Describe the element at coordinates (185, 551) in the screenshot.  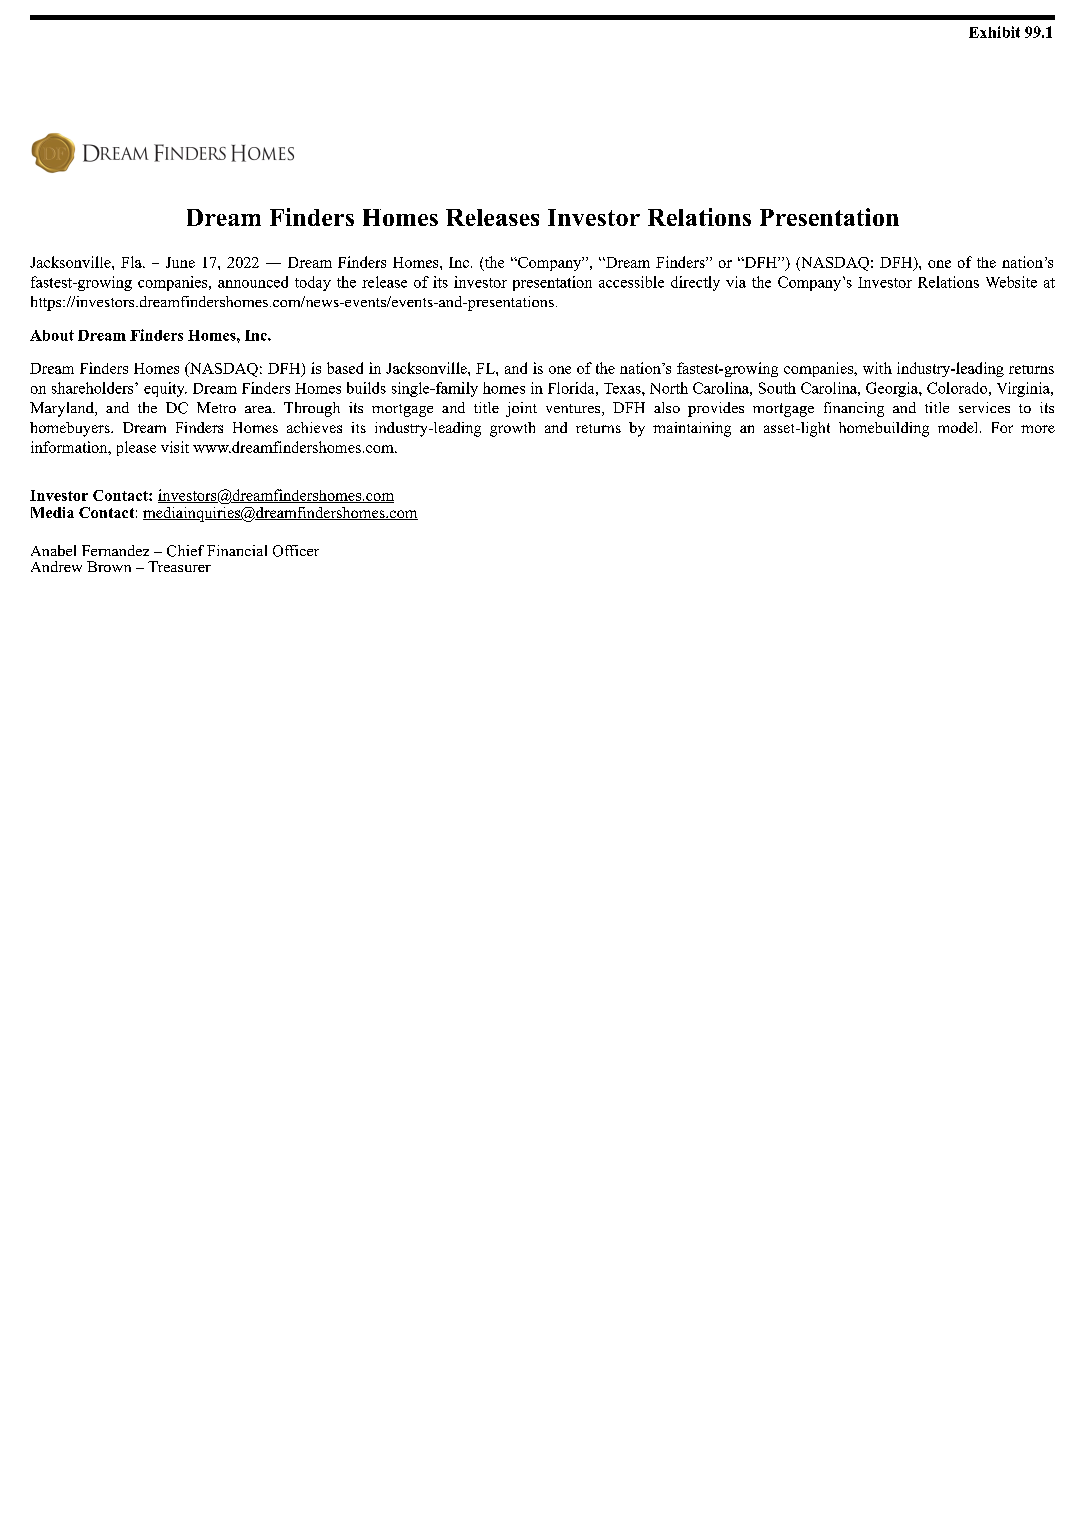
I see `Chief` at that location.
